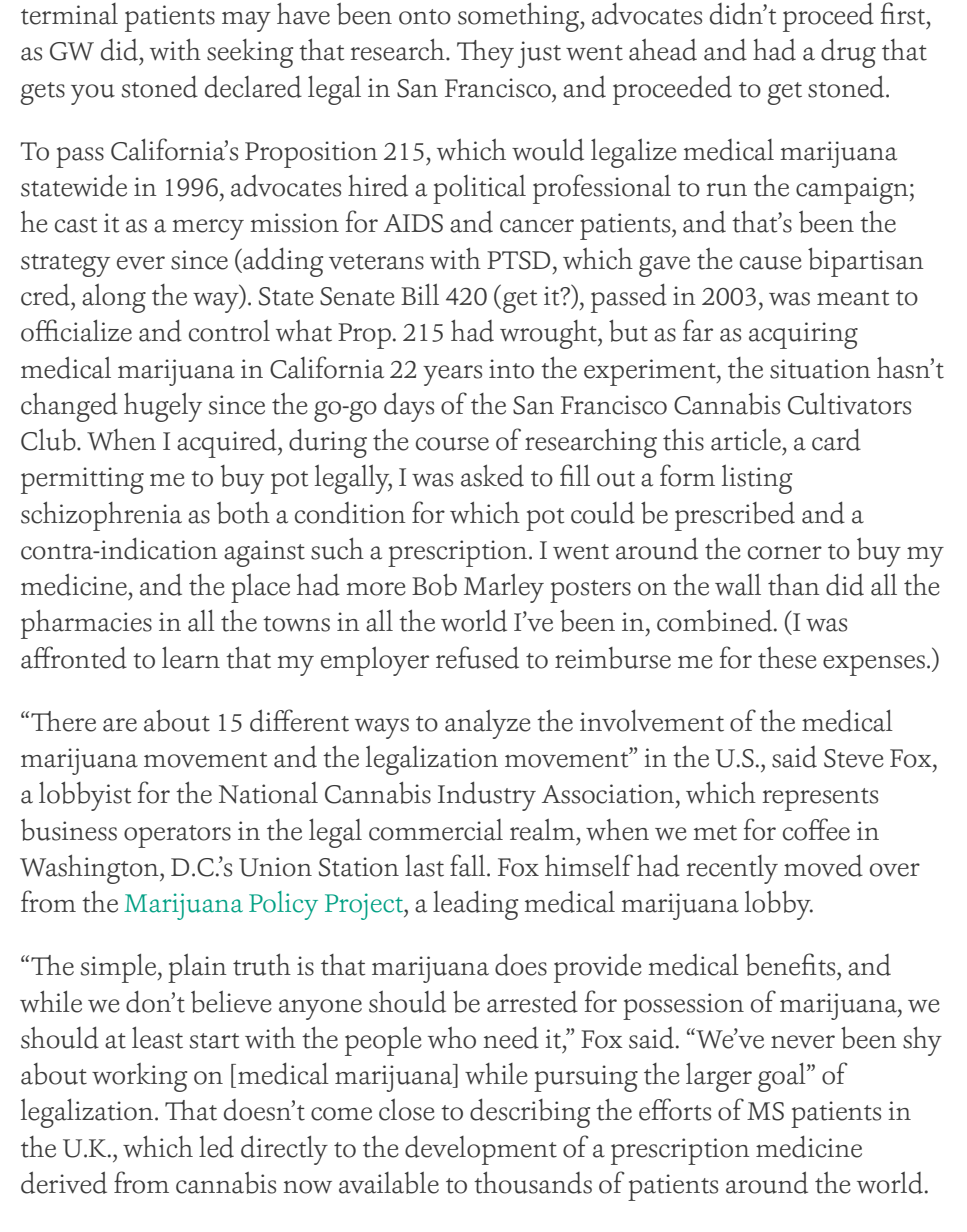  Describe the element at coordinates (783, 1077) in the page. I see `goal` at that location.
